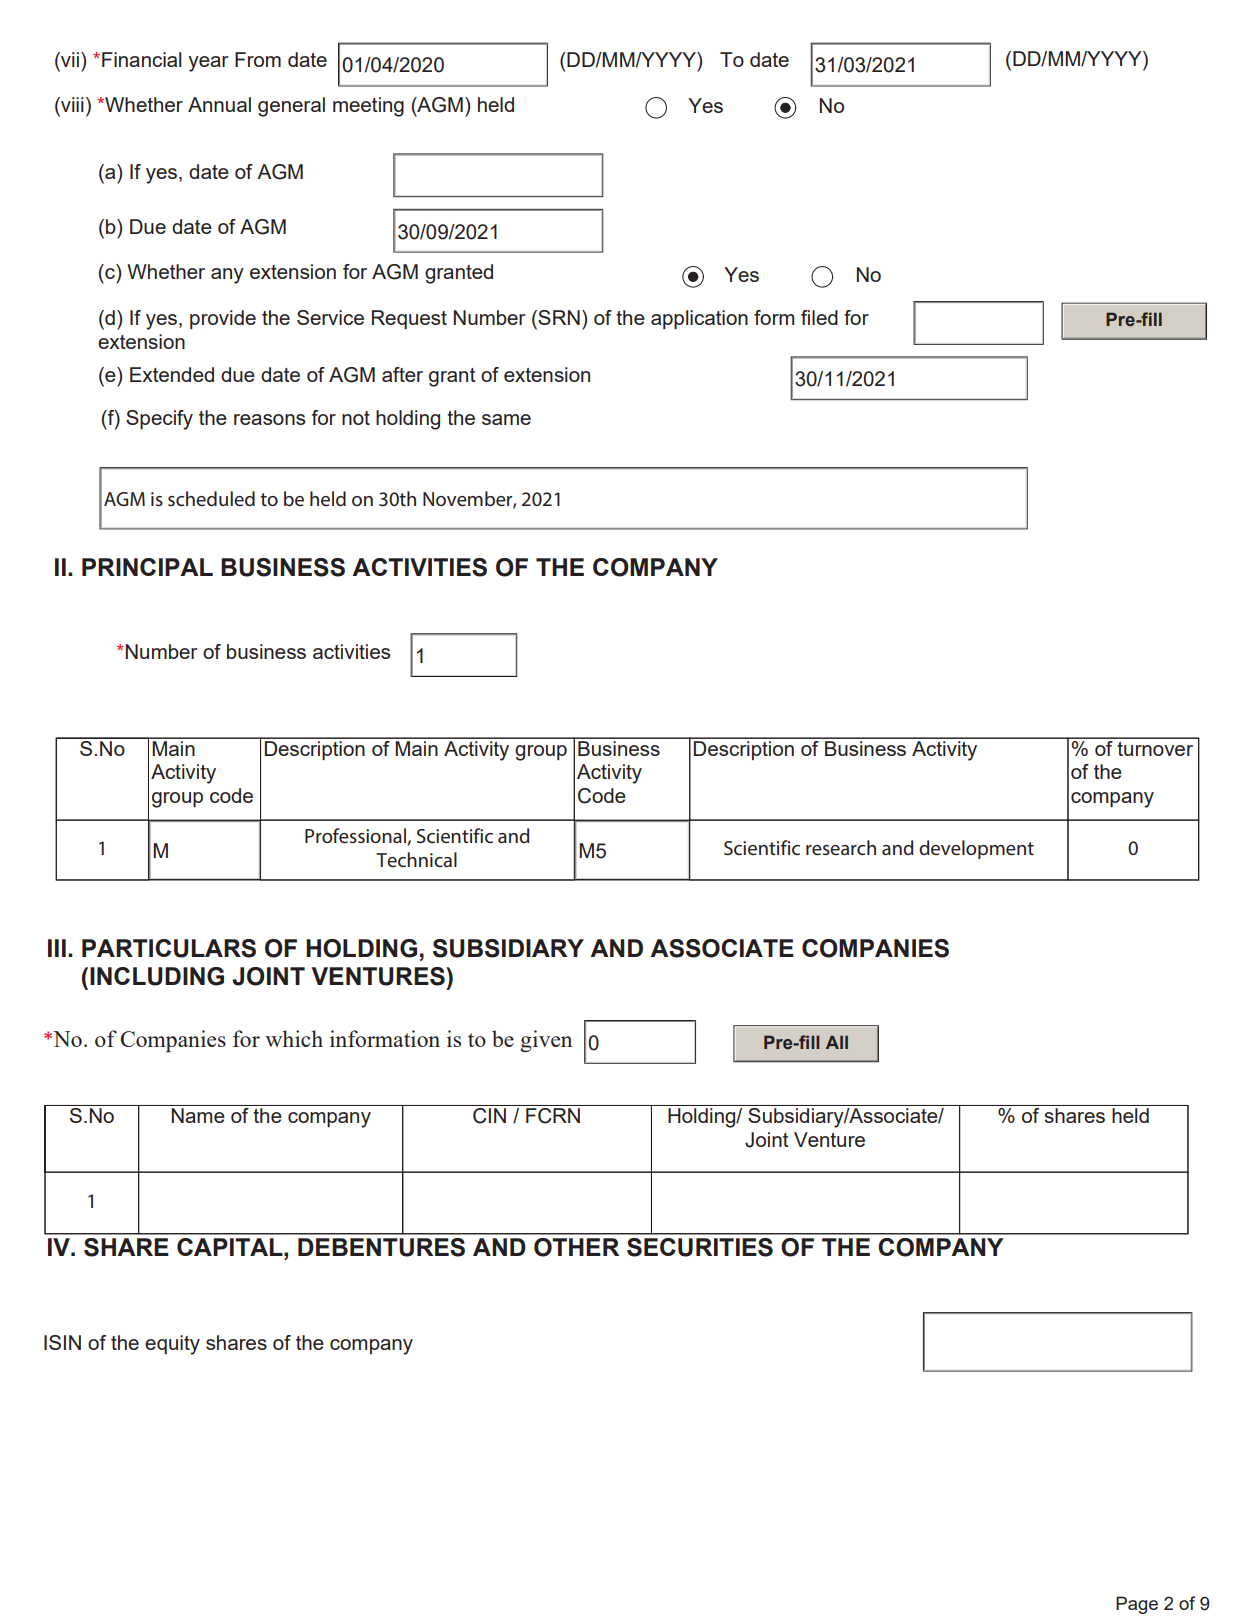 This document has height=1624, width=1255. Describe the element at coordinates (198, 1115) in the document. I see `Name` at that location.
